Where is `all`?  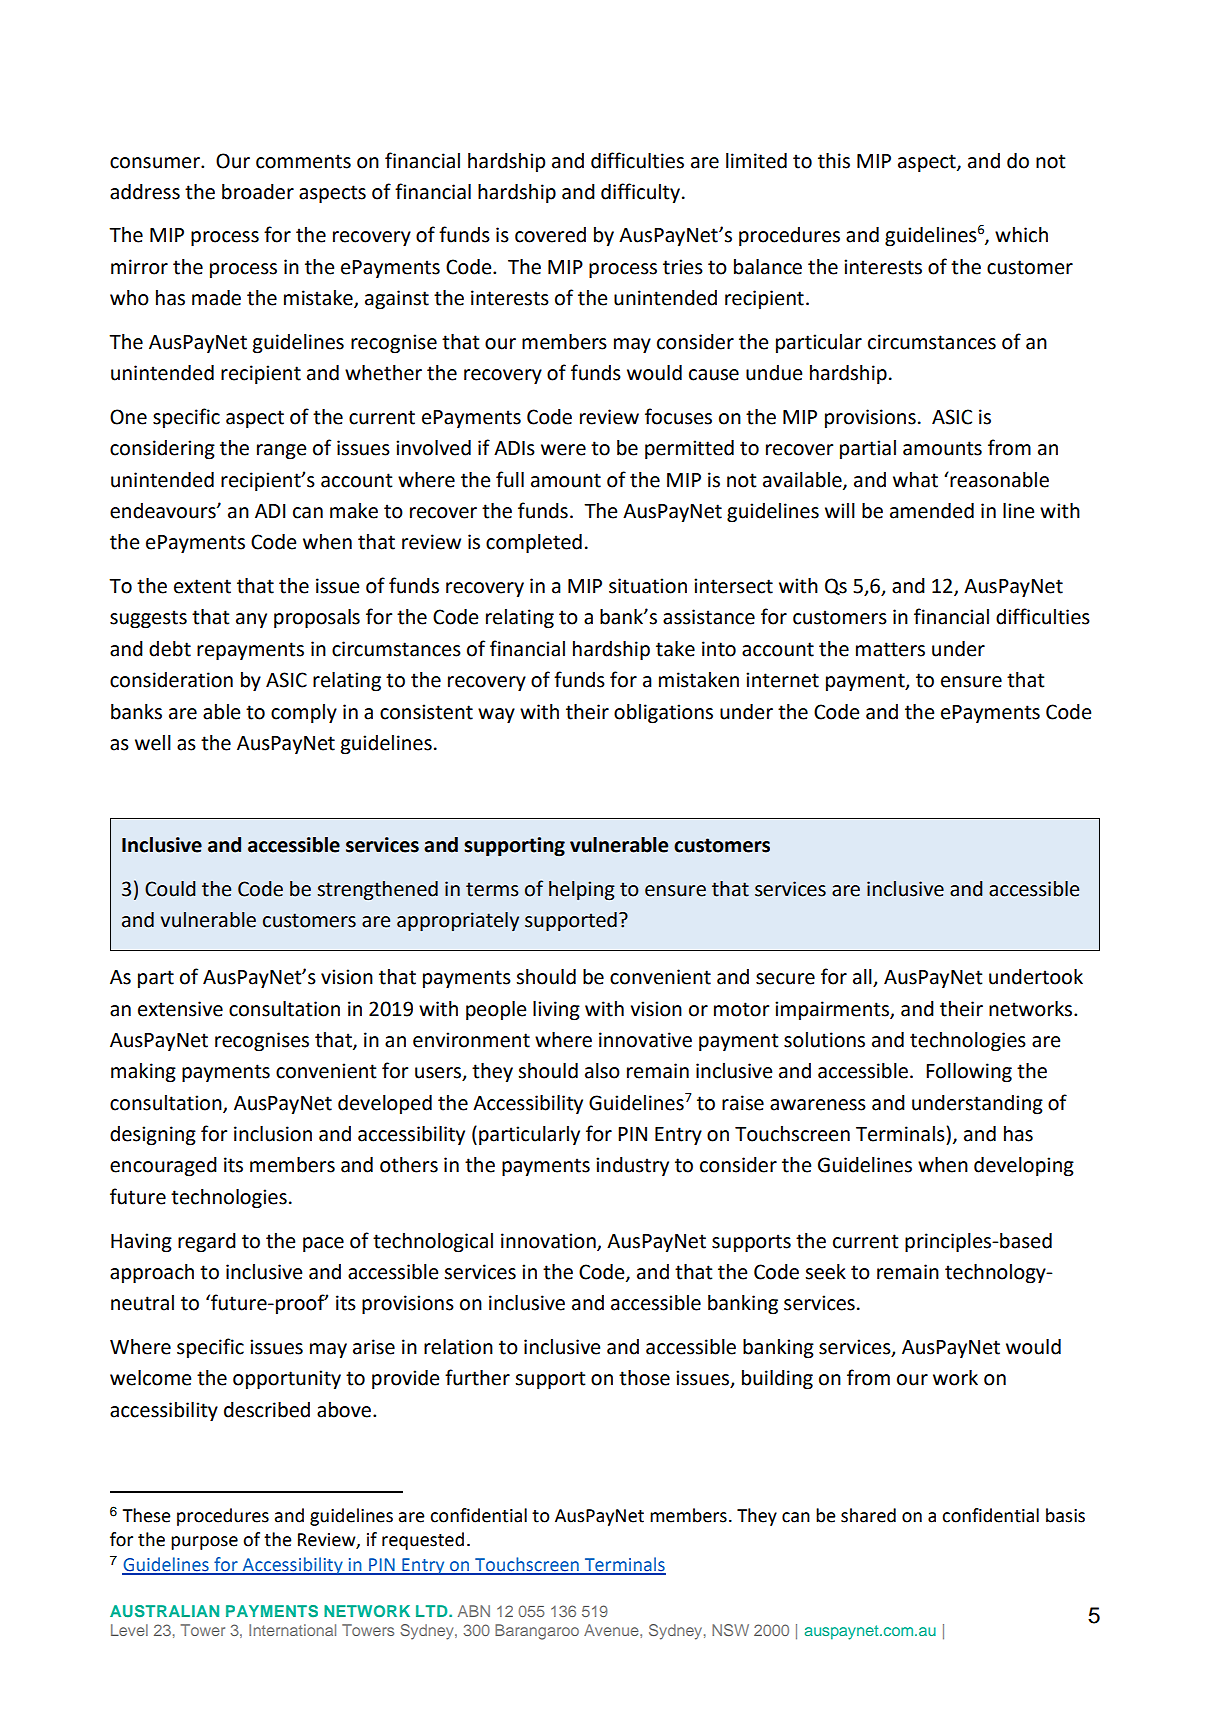
all is located at coordinates (863, 978).
